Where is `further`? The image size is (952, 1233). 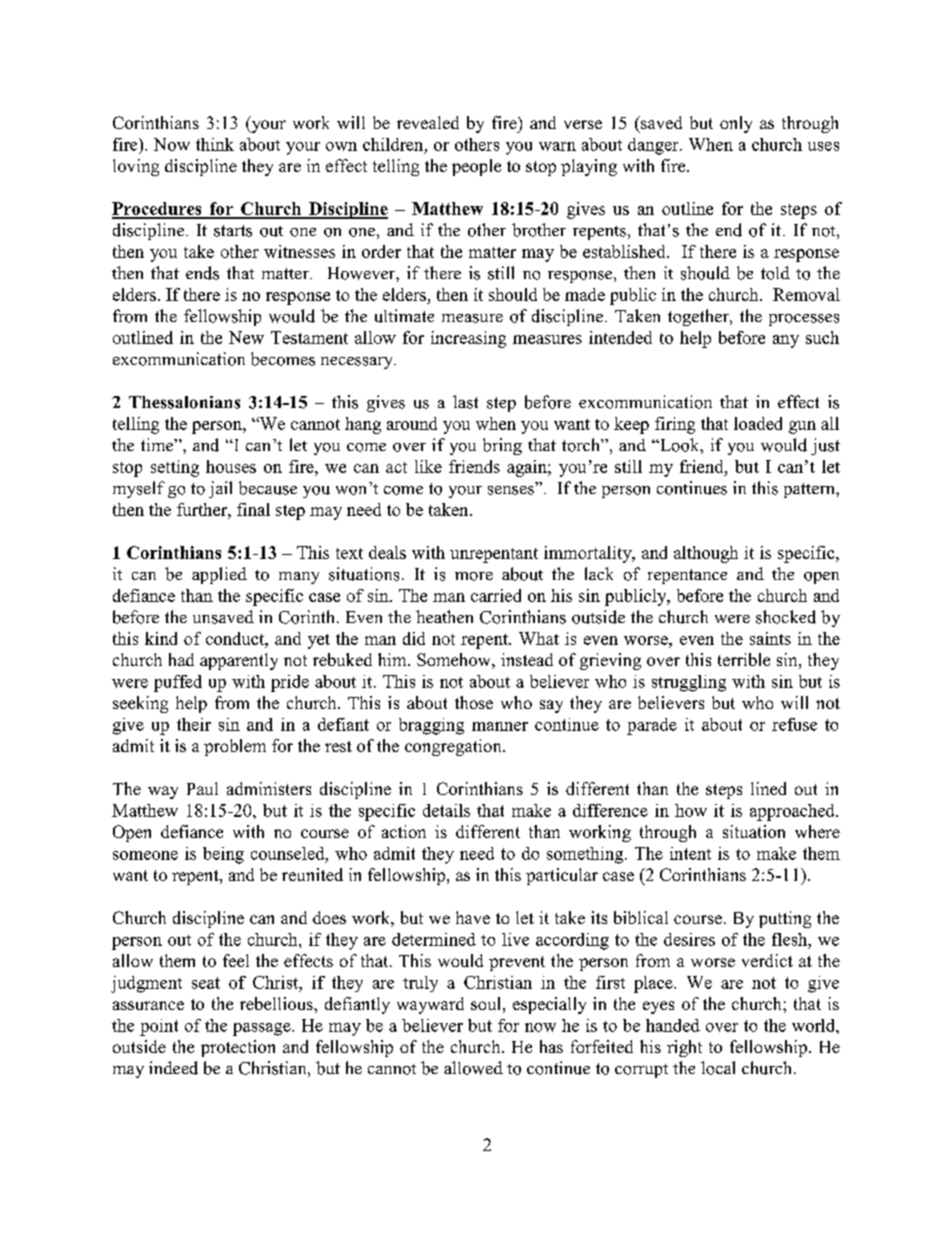 further is located at coordinates (203, 509).
